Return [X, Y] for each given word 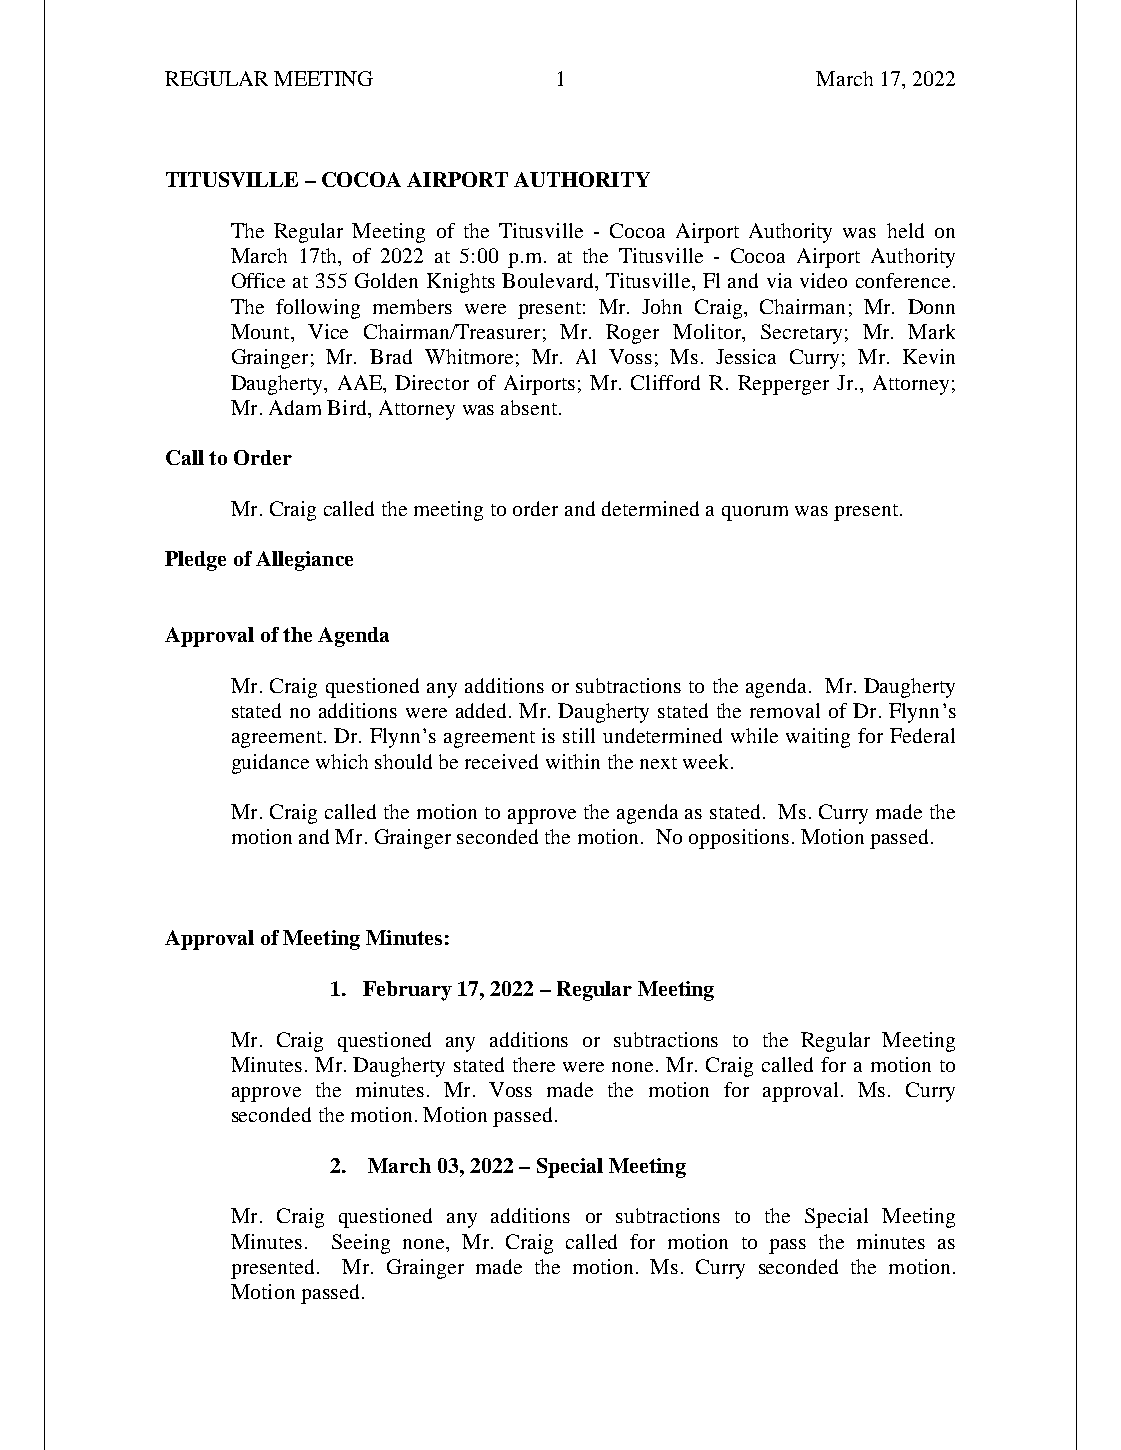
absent [530, 407]
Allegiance [304, 561]
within [573, 761]
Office [258, 280]
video [823, 280]
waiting [818, 738]
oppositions [739, 839]
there [534, 1064]
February [407, 991]
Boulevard [549, 282]
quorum [755, 513]
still [579, 735]
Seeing [361, 1244]
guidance [270, 764]
